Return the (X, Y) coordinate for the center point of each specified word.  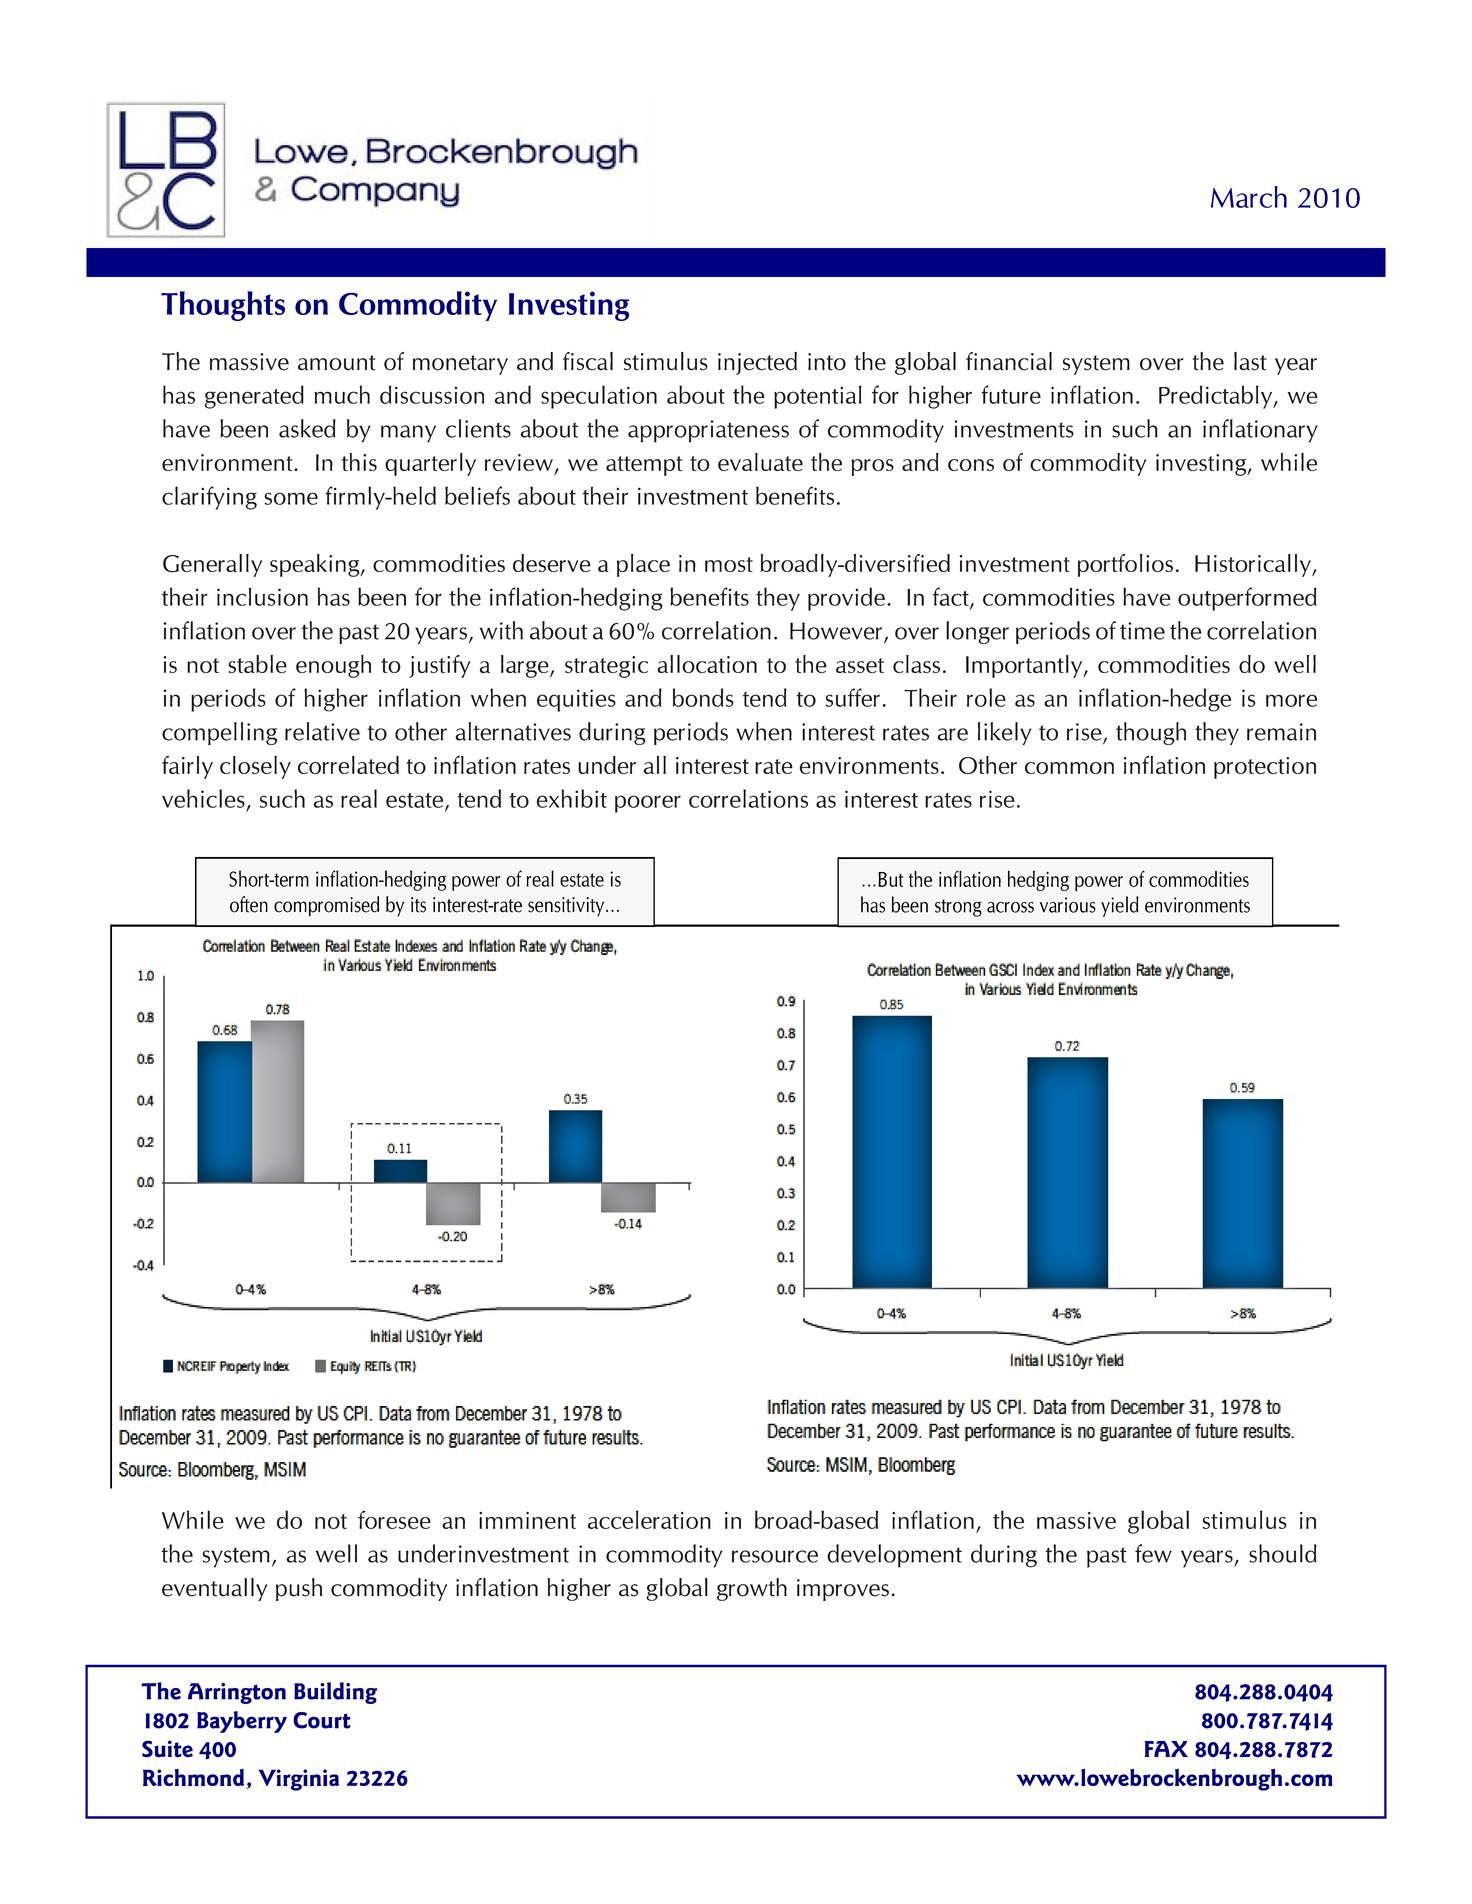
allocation (707, 664)
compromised (326, 906)
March (1249, 197)
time (1142, 631)
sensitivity (567, 907)
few (1153, 1553)
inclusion (262, 596)
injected (757, 363)
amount (336, 363)
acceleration (649, 1519)
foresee (394, 1519)
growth (752, 1589)
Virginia (298, 1780)
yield (1120, 906)
